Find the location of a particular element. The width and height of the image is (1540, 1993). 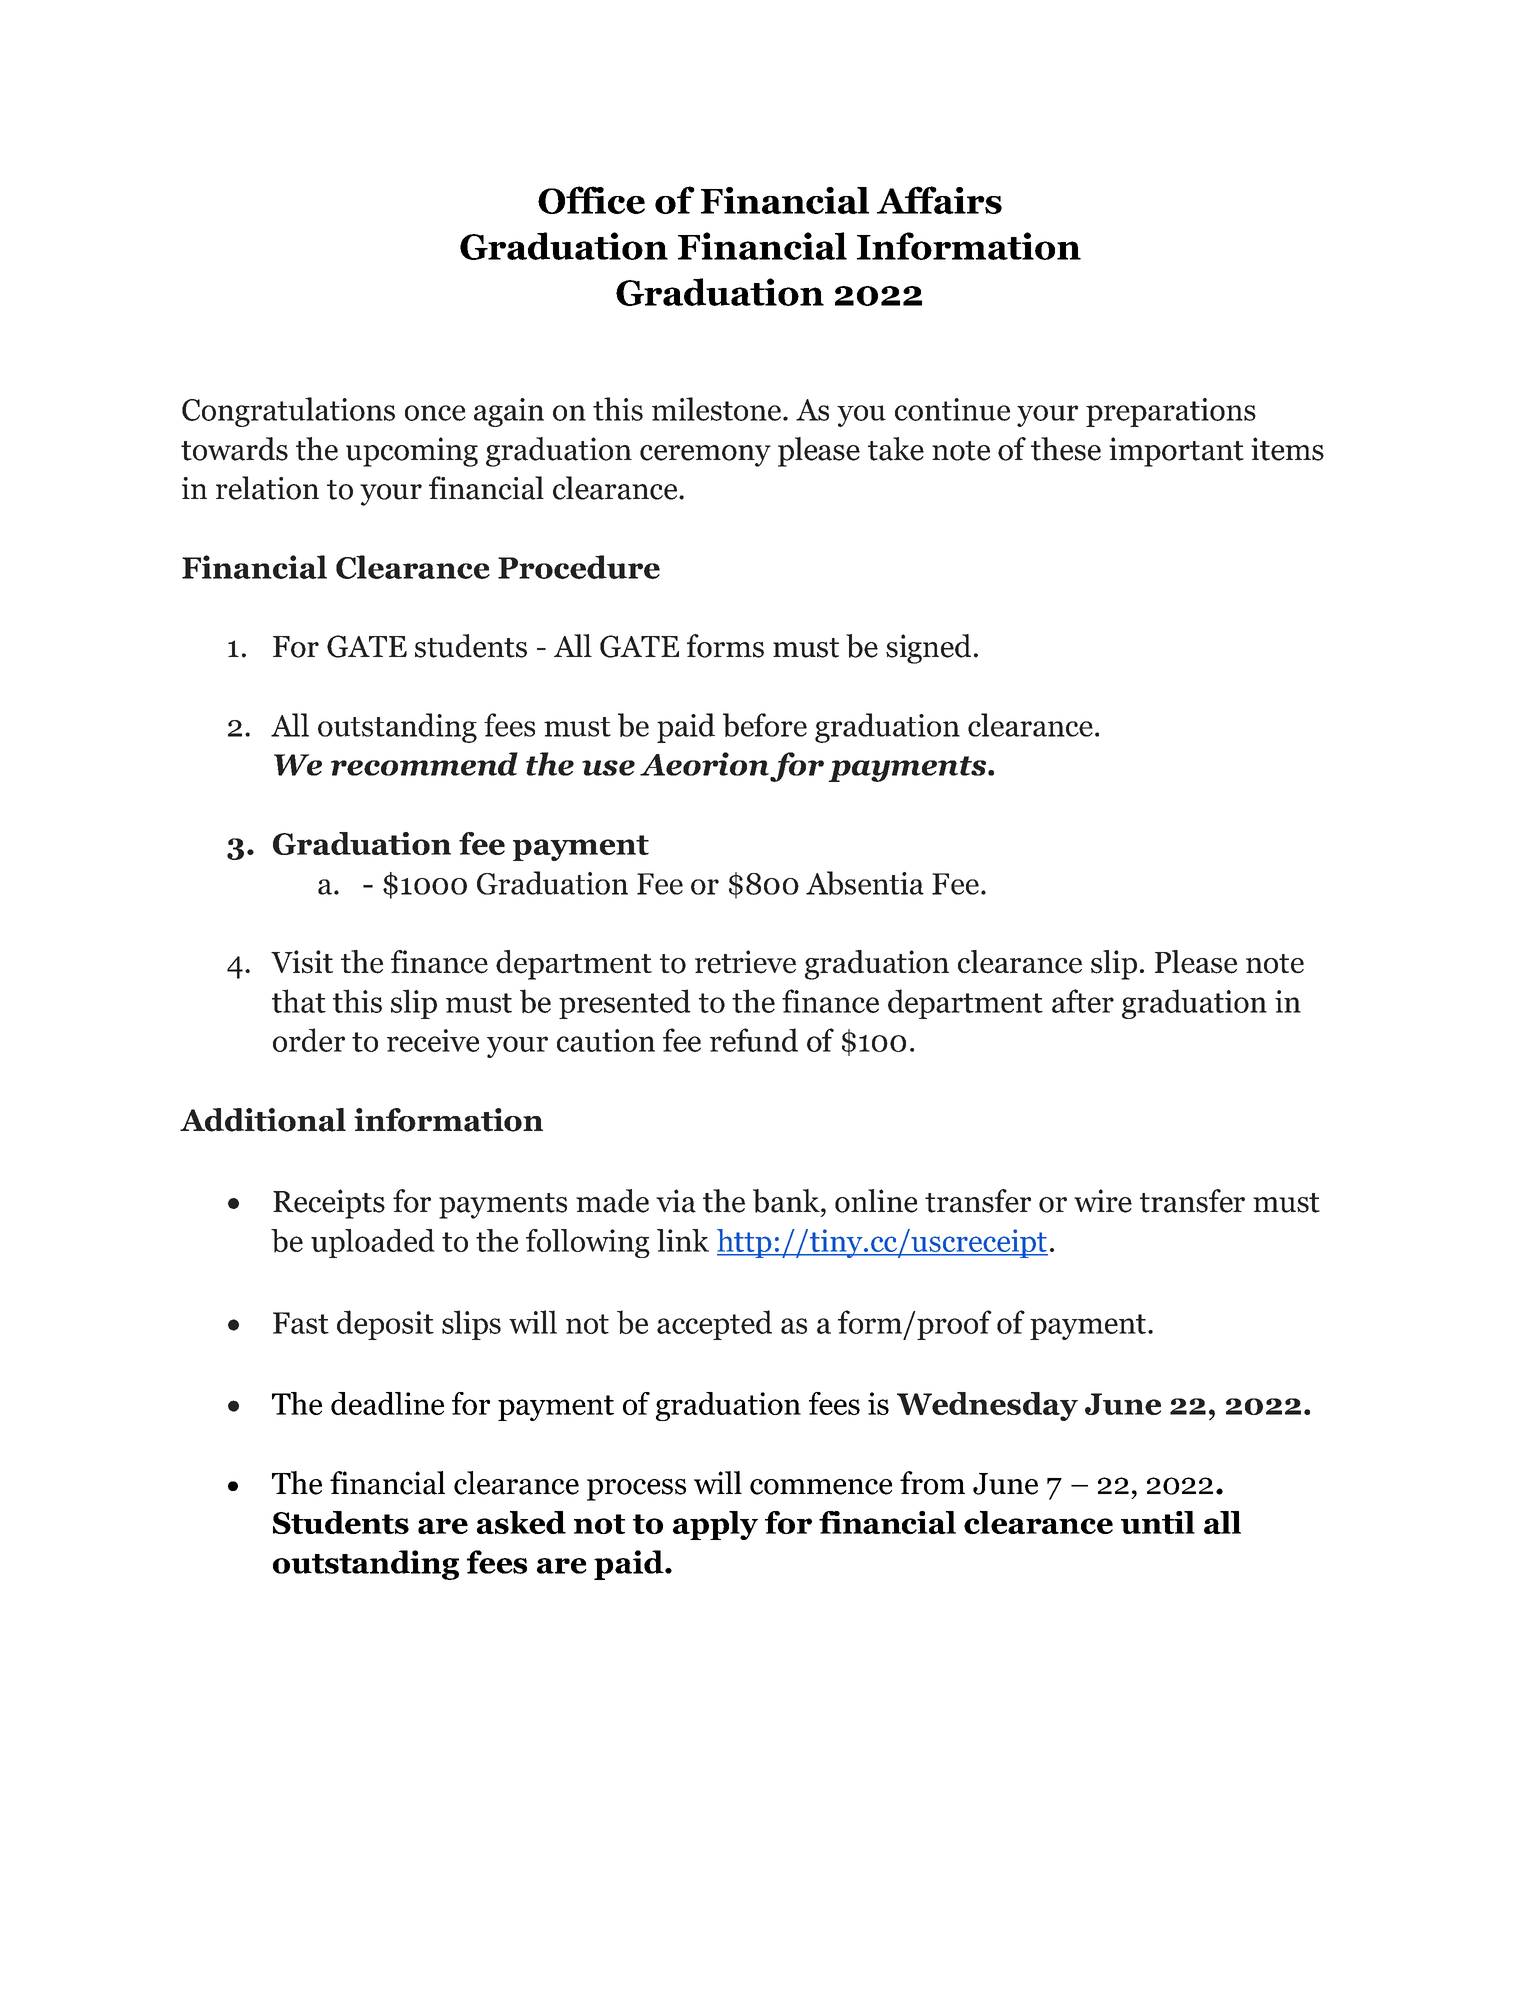

Visit is located at coordinates (302, 962).
